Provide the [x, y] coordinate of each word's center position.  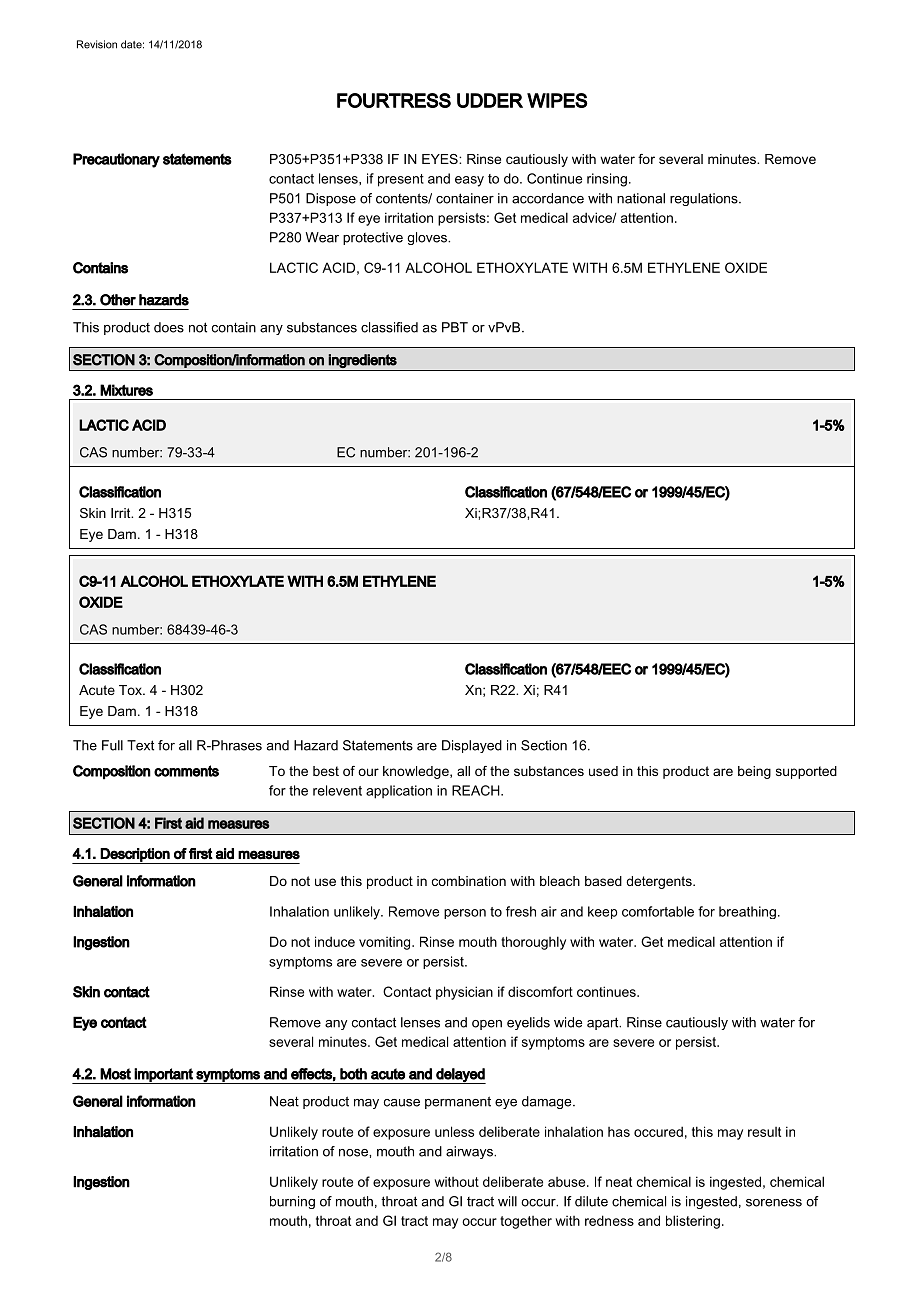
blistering [693, 1222]
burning [292, 1202]
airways [470, 1152]
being [754, 772]
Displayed [472, 746]
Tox [131, 690]
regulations [705, 199]
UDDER [490, 100]
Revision [97, 44]
